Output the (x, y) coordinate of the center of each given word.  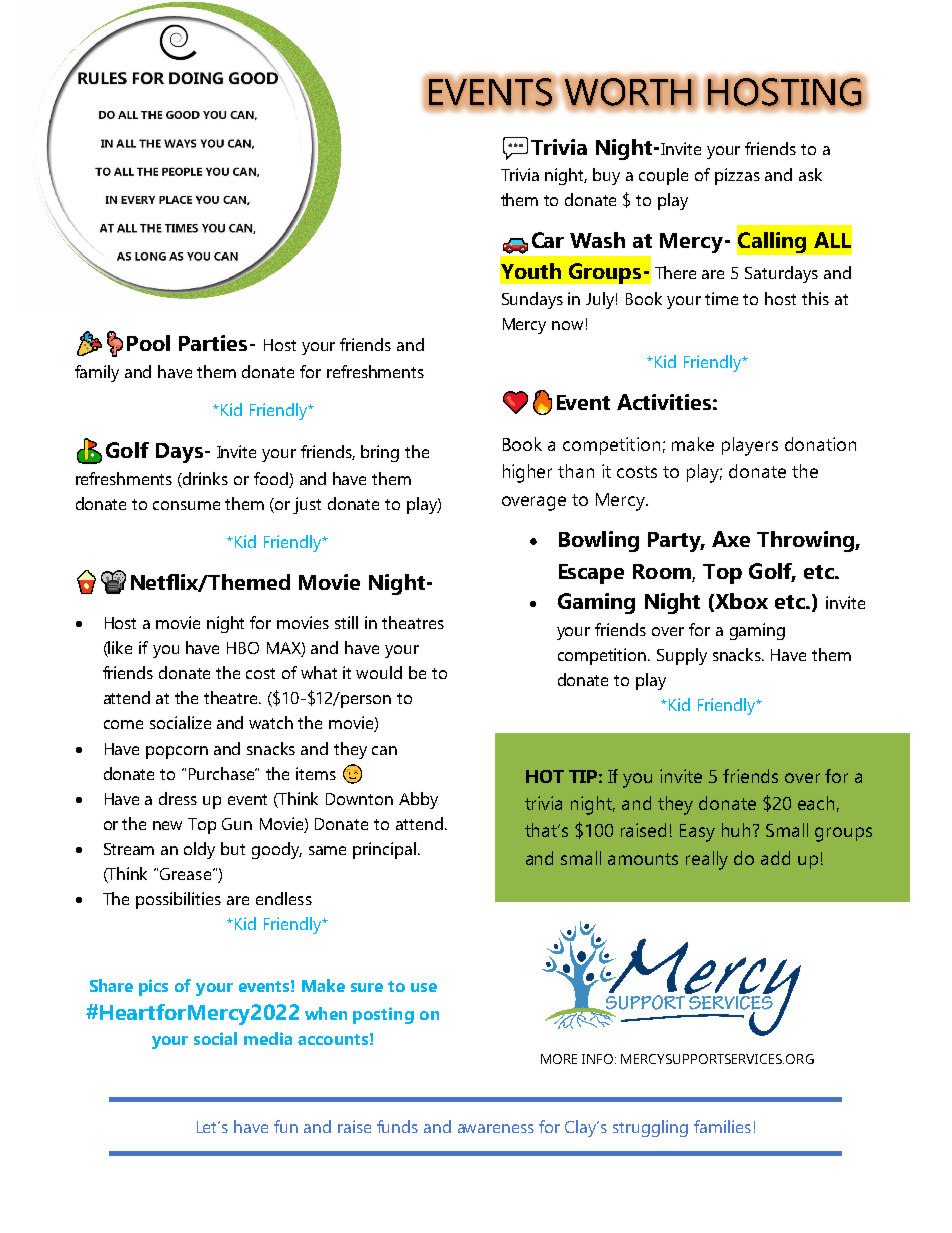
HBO (243, 648)
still (346, 622)
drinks (205, 478)
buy (606, 176)
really (707, 860)
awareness (496, 1128)
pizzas (737, 176)
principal (386, 850)
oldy (199, 850)
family (97, 373)
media (268, 1038)
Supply (682, 656)
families (722, 1126)
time (721, 298)
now (567, 325)
